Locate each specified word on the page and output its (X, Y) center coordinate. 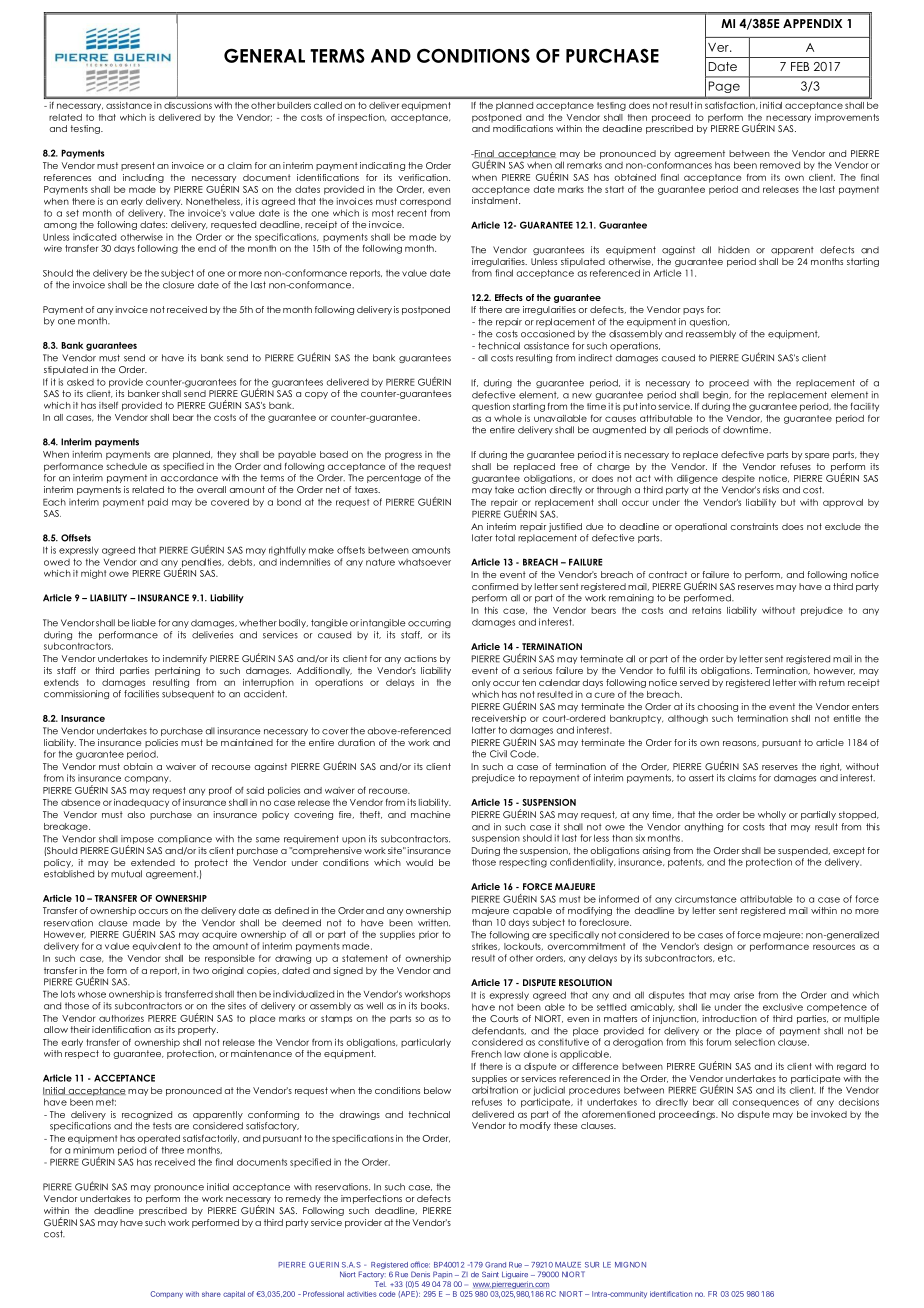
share (211, 1294)
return (832, 682)
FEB (800, 66)
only (481, 683)
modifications (523, 128)
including (143, 178)
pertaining (177, 671)
